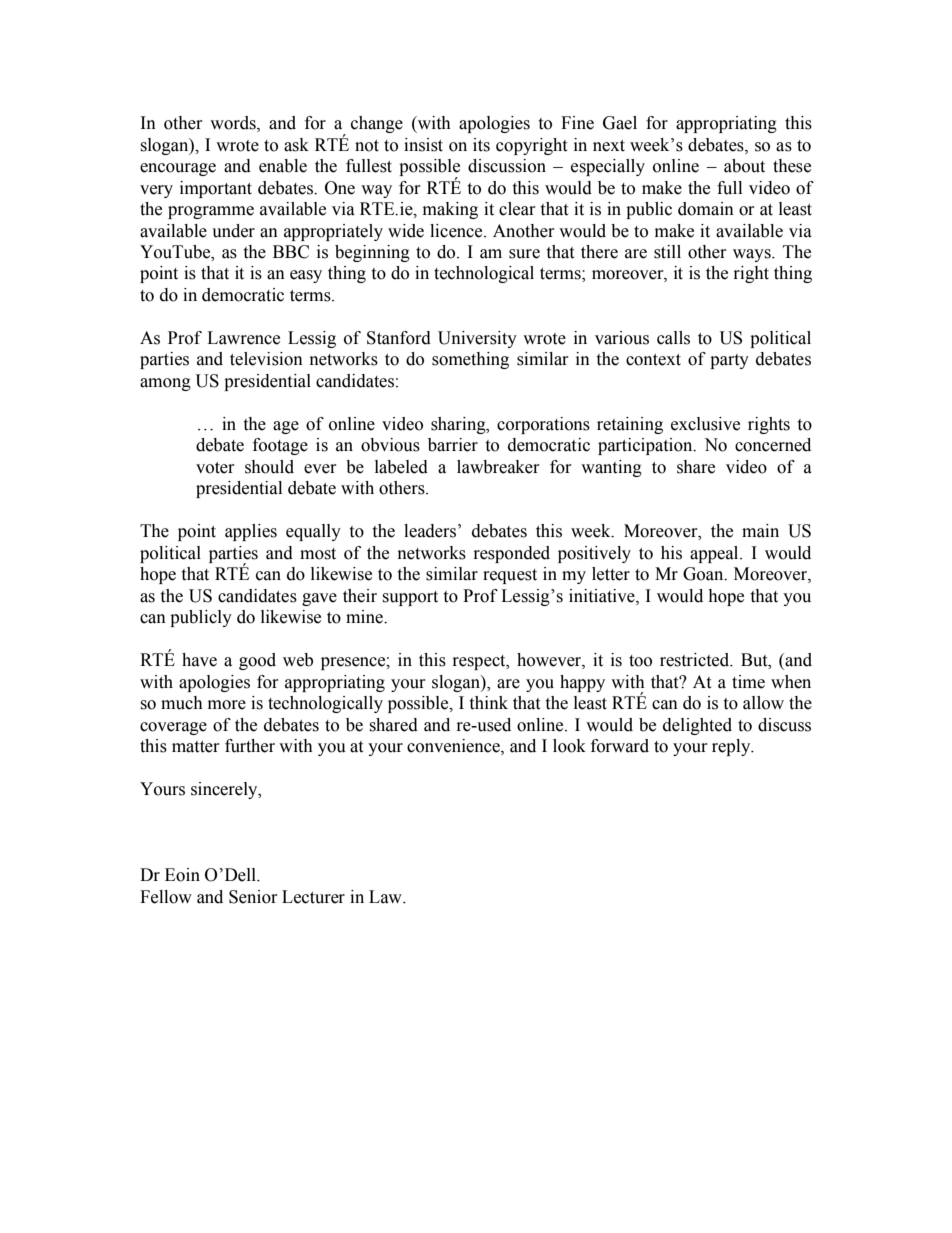  I want to click on good, so click(257, 661).
